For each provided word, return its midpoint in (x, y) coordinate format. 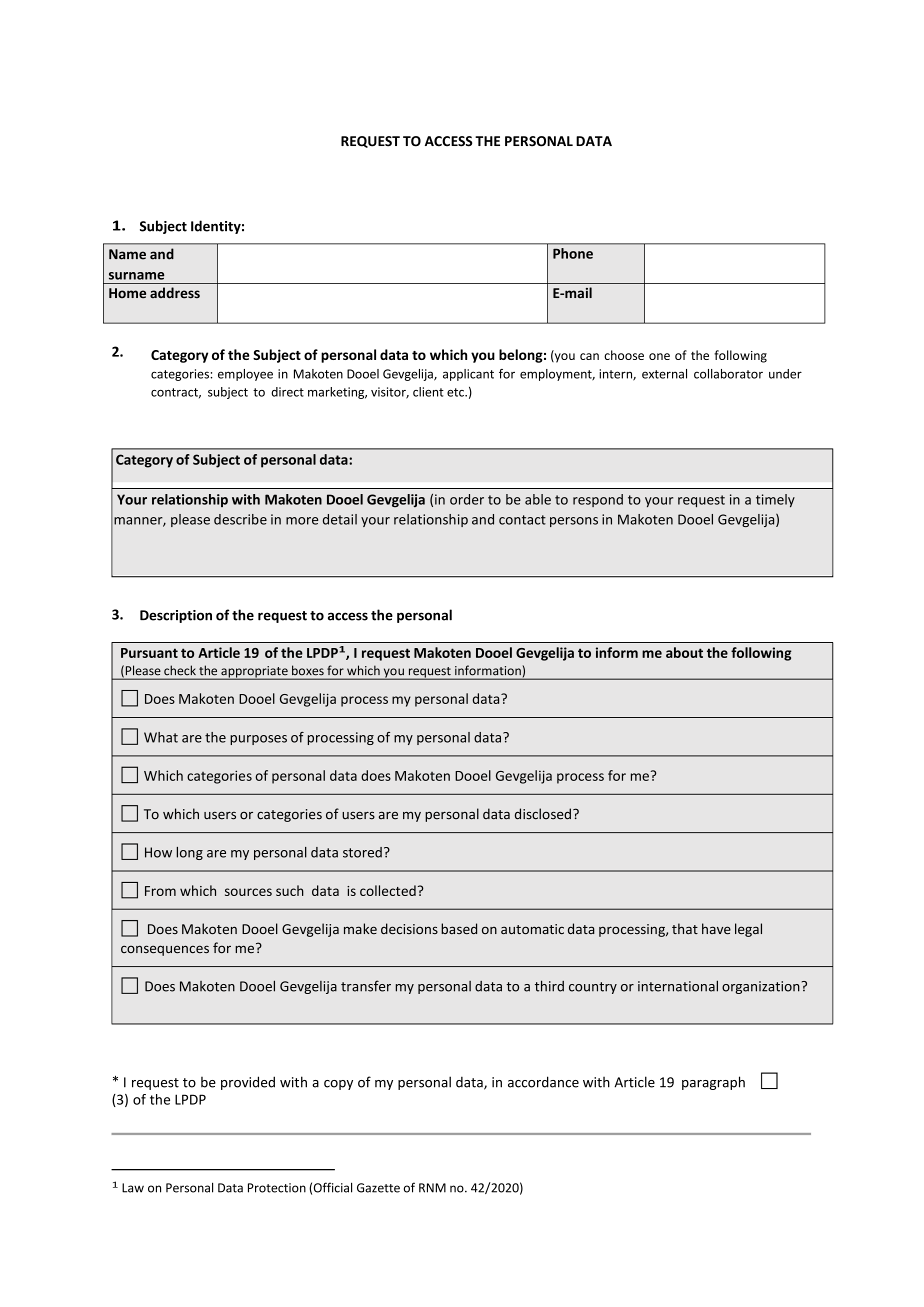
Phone (573, 253)
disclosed (543, 814)
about (684, 652)
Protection (277, 1188)
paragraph (713, 1083)
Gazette (378, 1188)
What (161, 737)
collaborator (728, 374)
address (175, 293)
